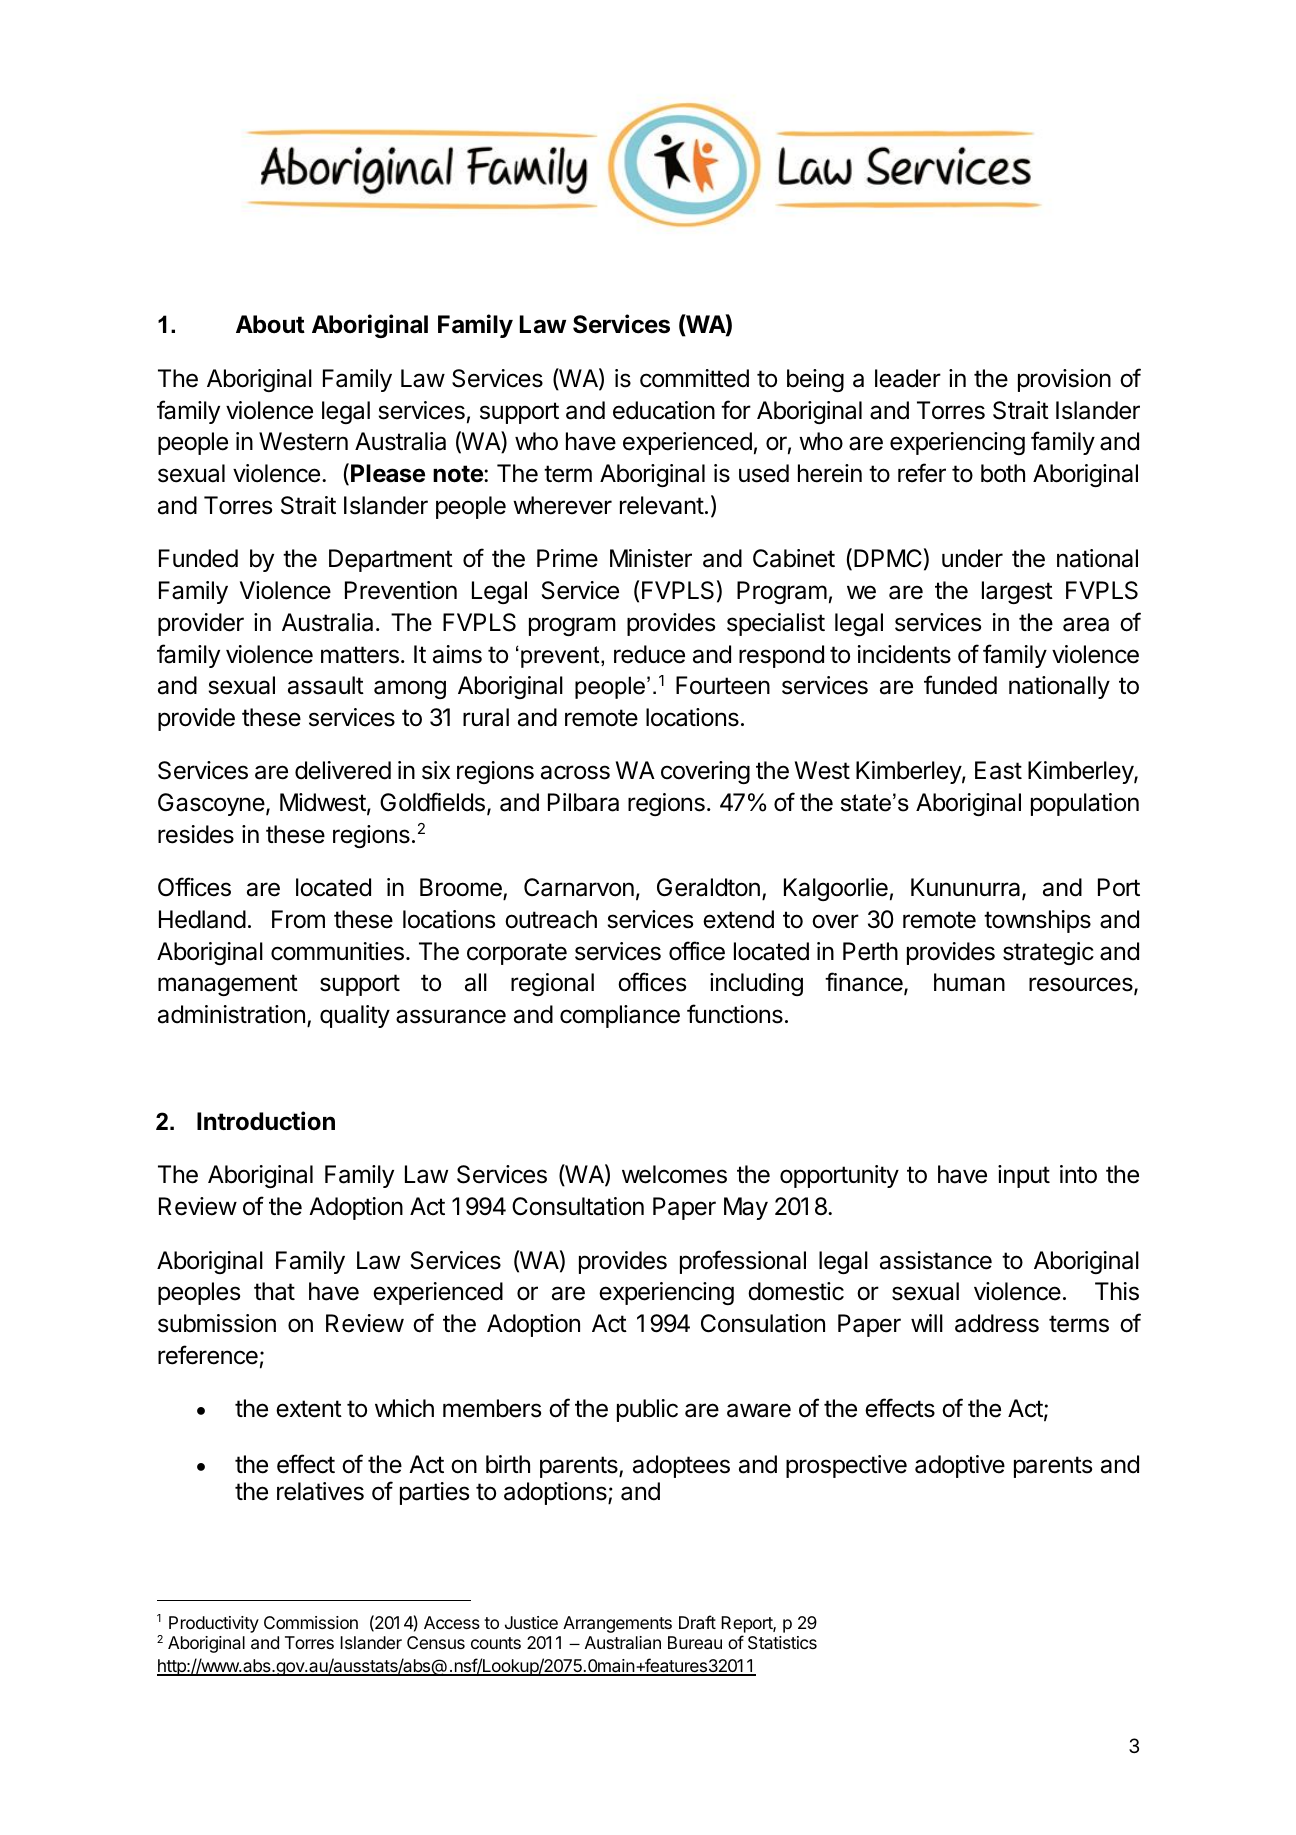  Describe the element at coordinates (266, 1121) in the document. I see `Introduction` at that location.
